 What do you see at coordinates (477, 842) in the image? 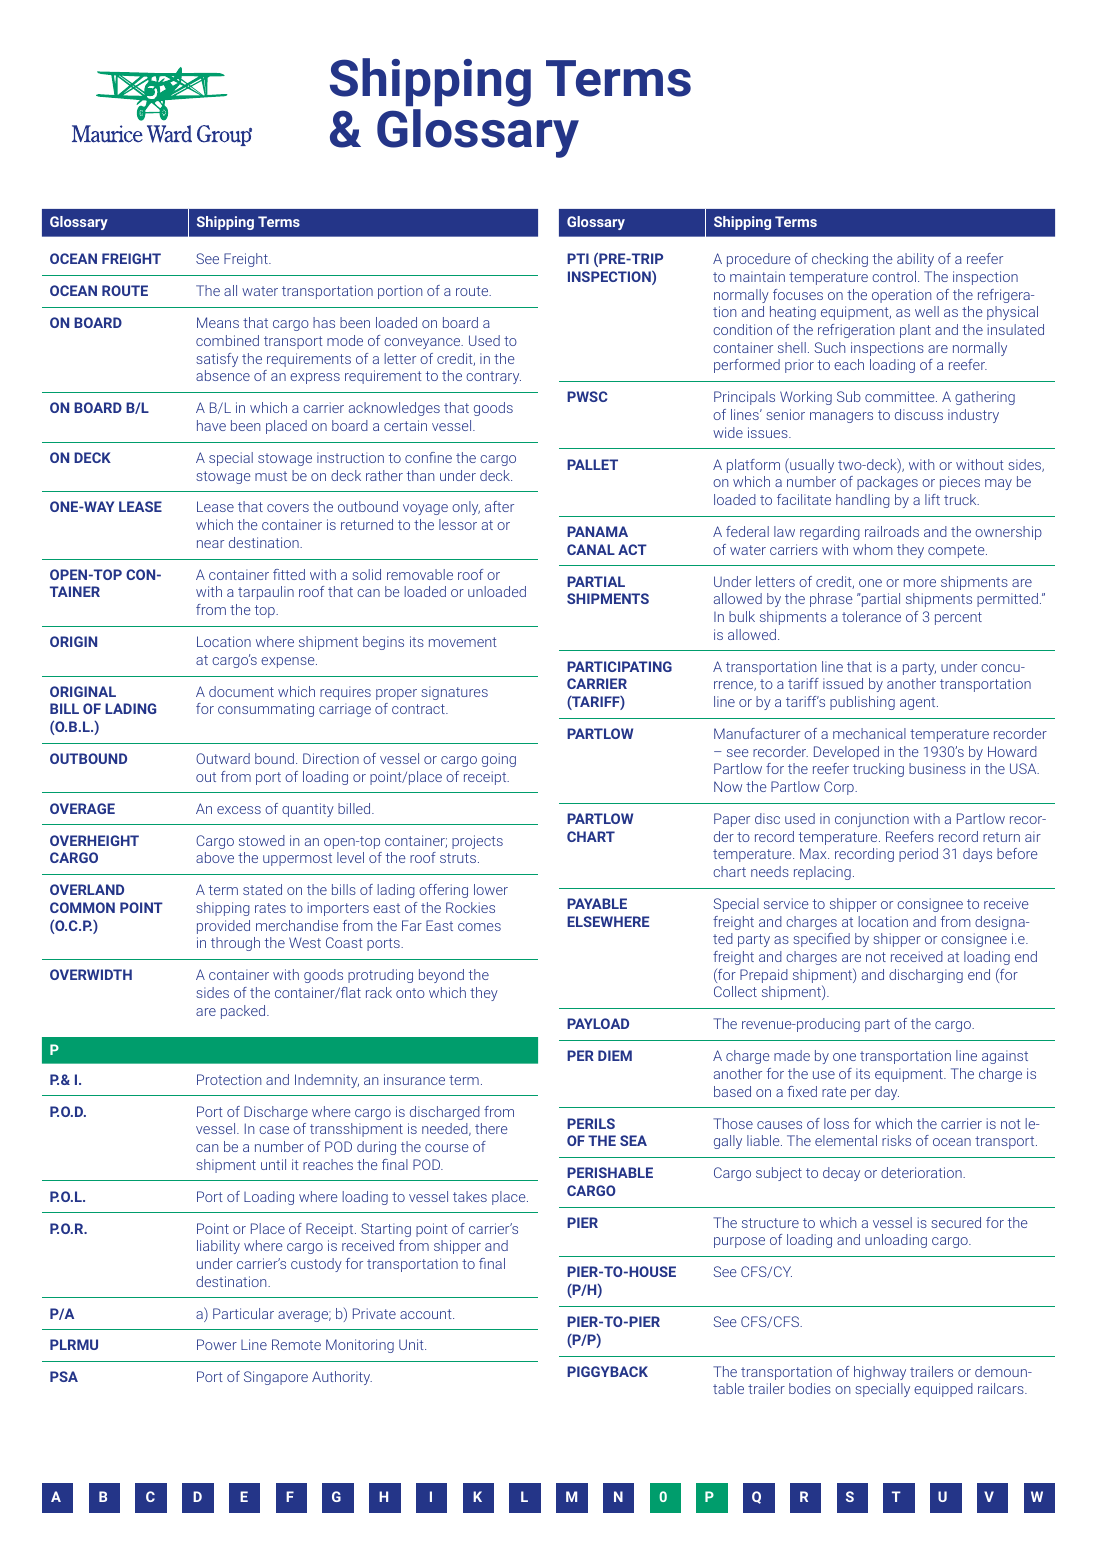
I see `projects` at bounding box center [477, 842].
